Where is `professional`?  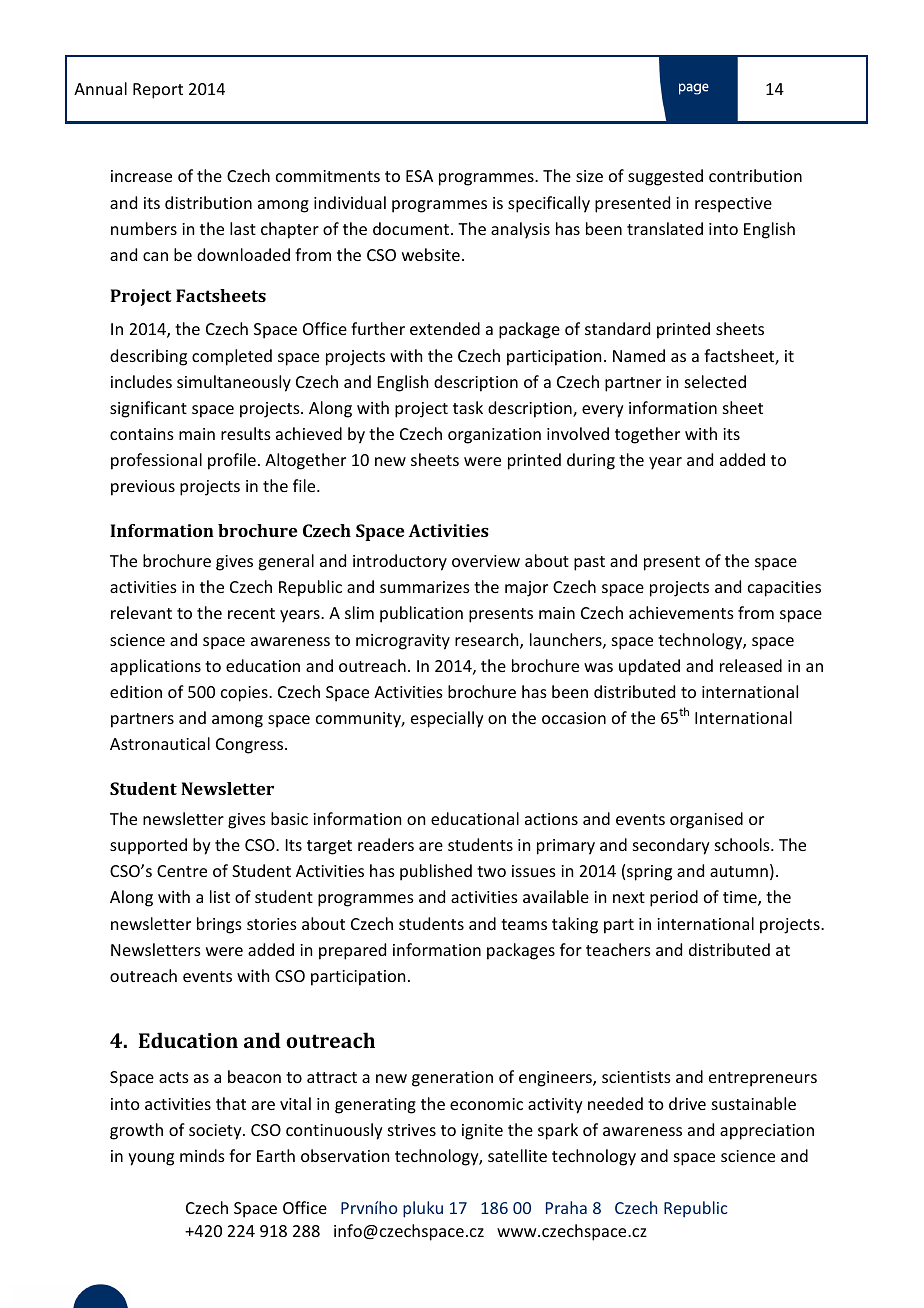 professional is located at coordinates (156, 461).
